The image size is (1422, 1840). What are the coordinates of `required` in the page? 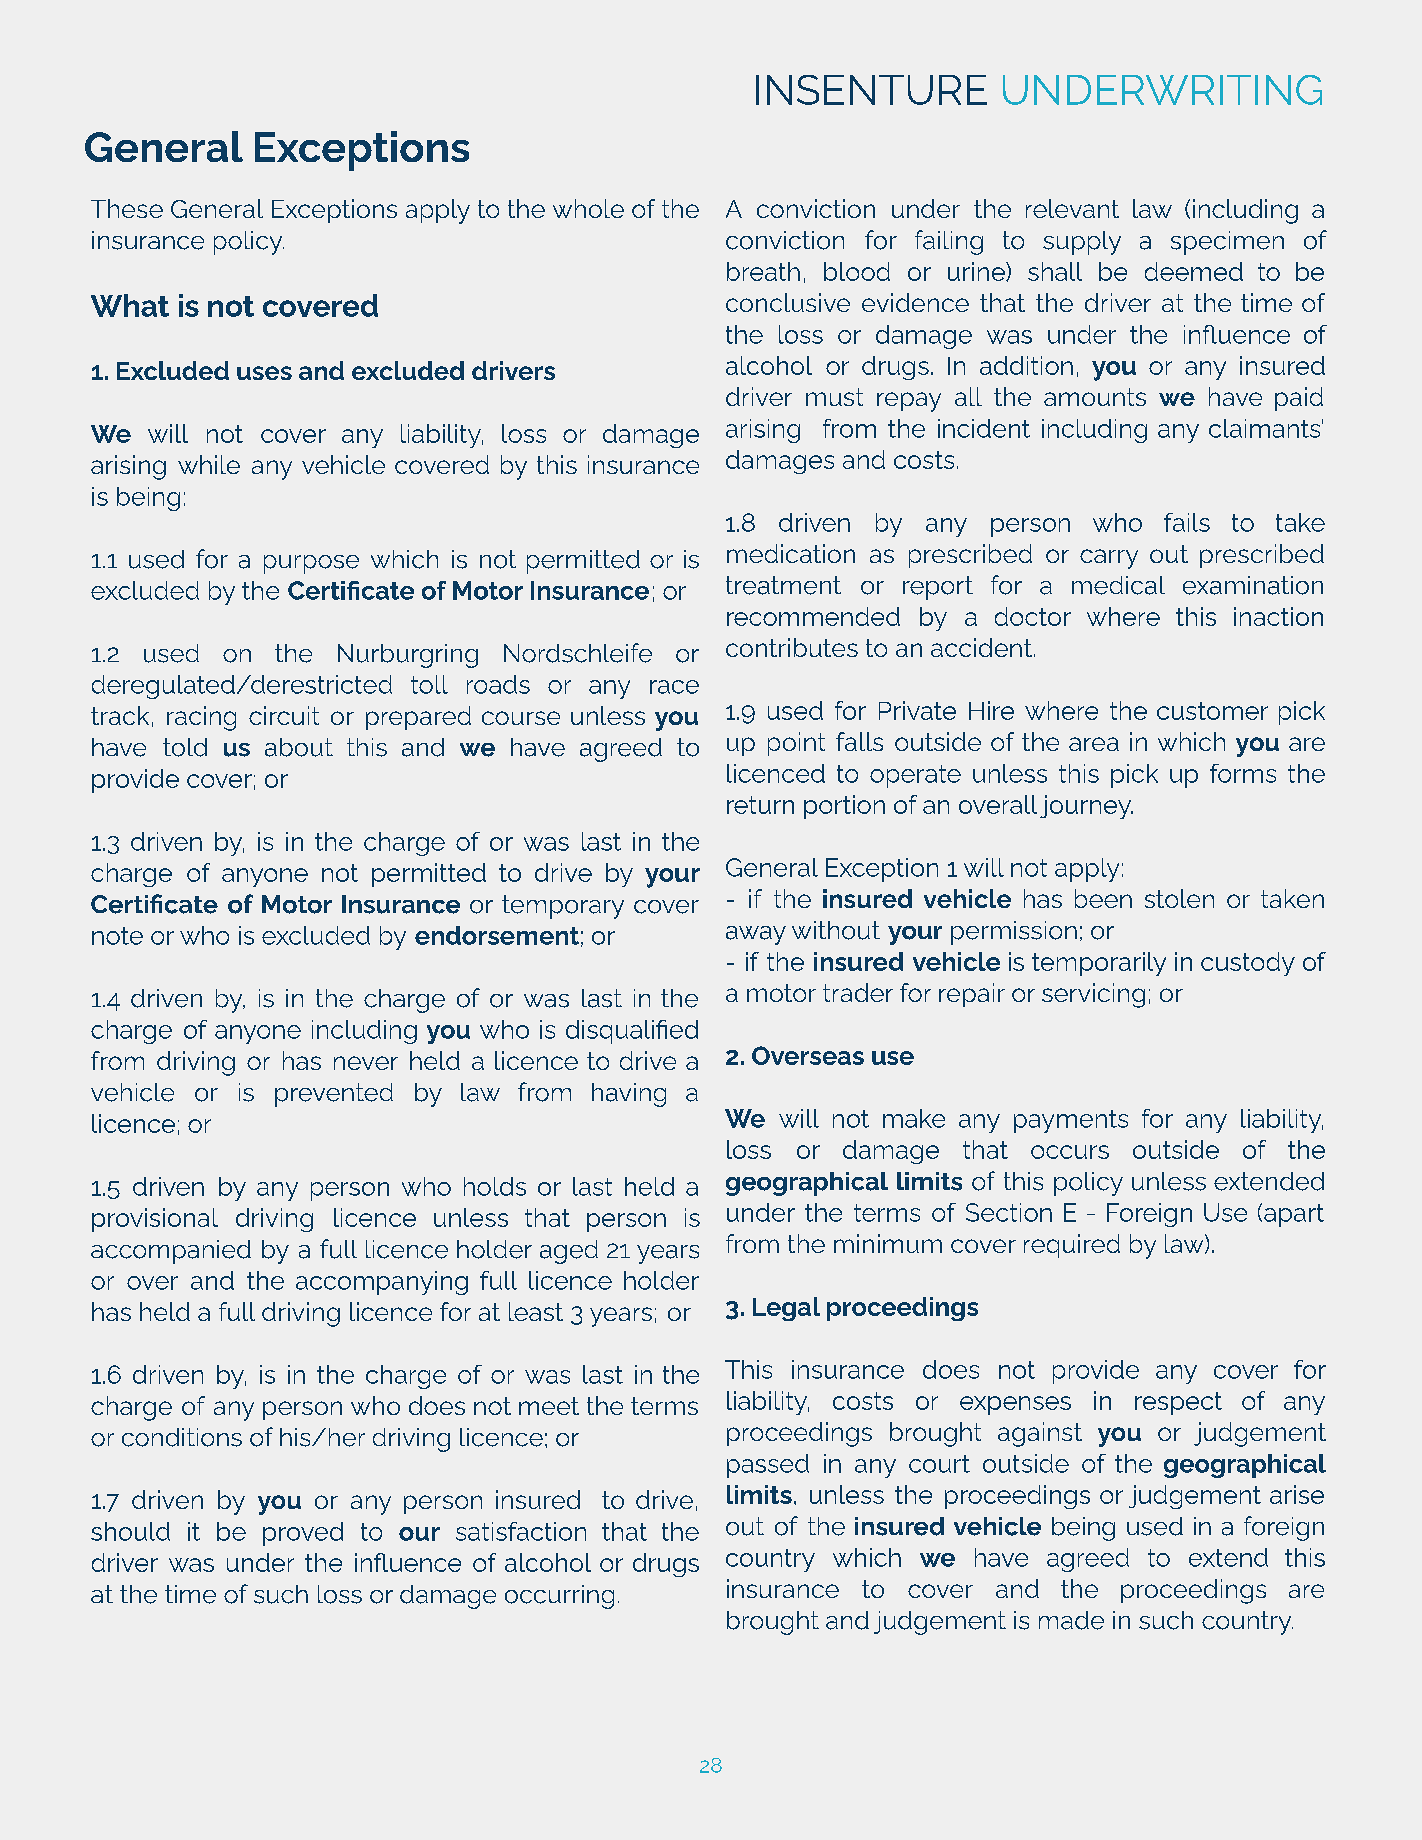 It's located at (1072, 1246).
